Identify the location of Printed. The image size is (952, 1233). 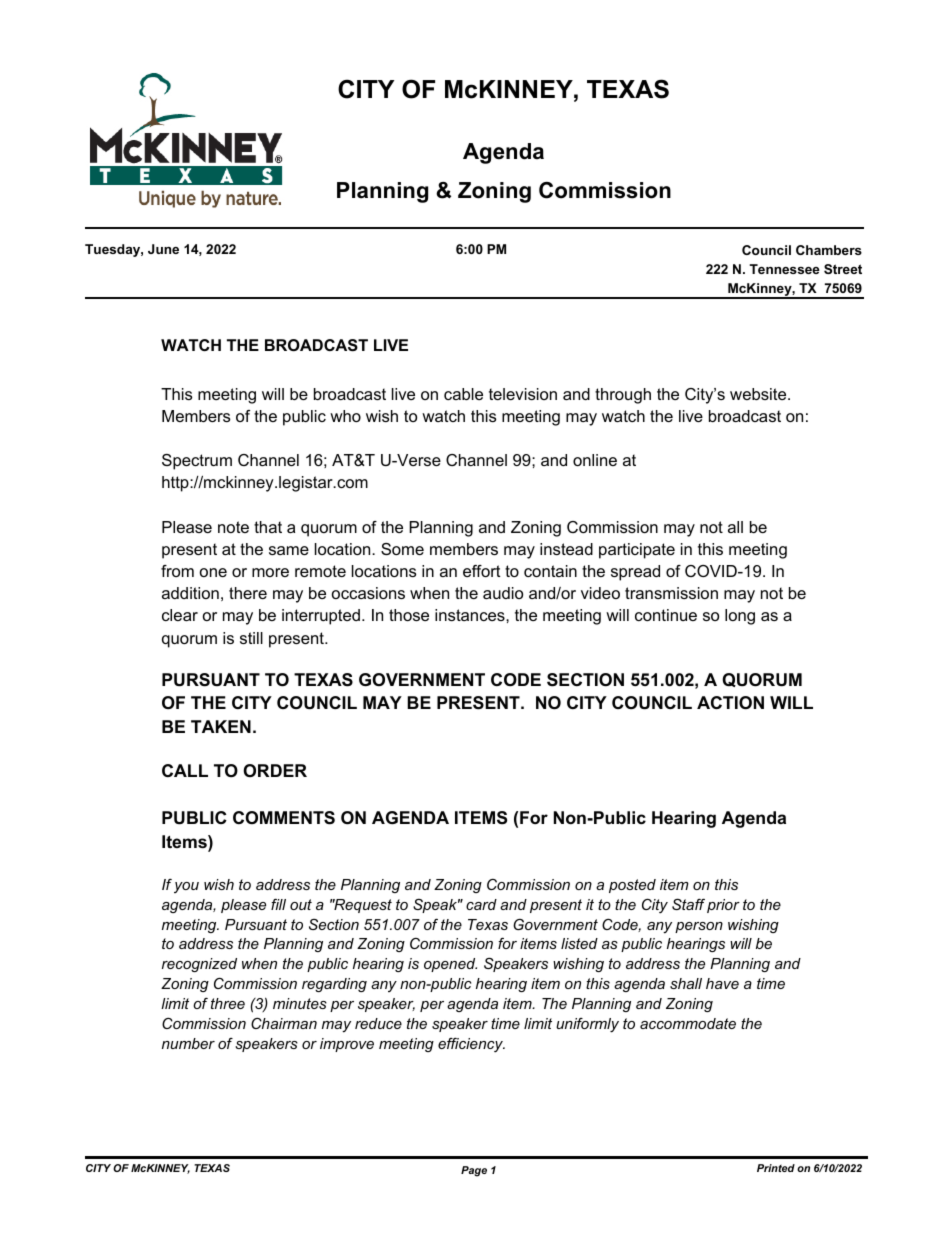
(776, 1168).
